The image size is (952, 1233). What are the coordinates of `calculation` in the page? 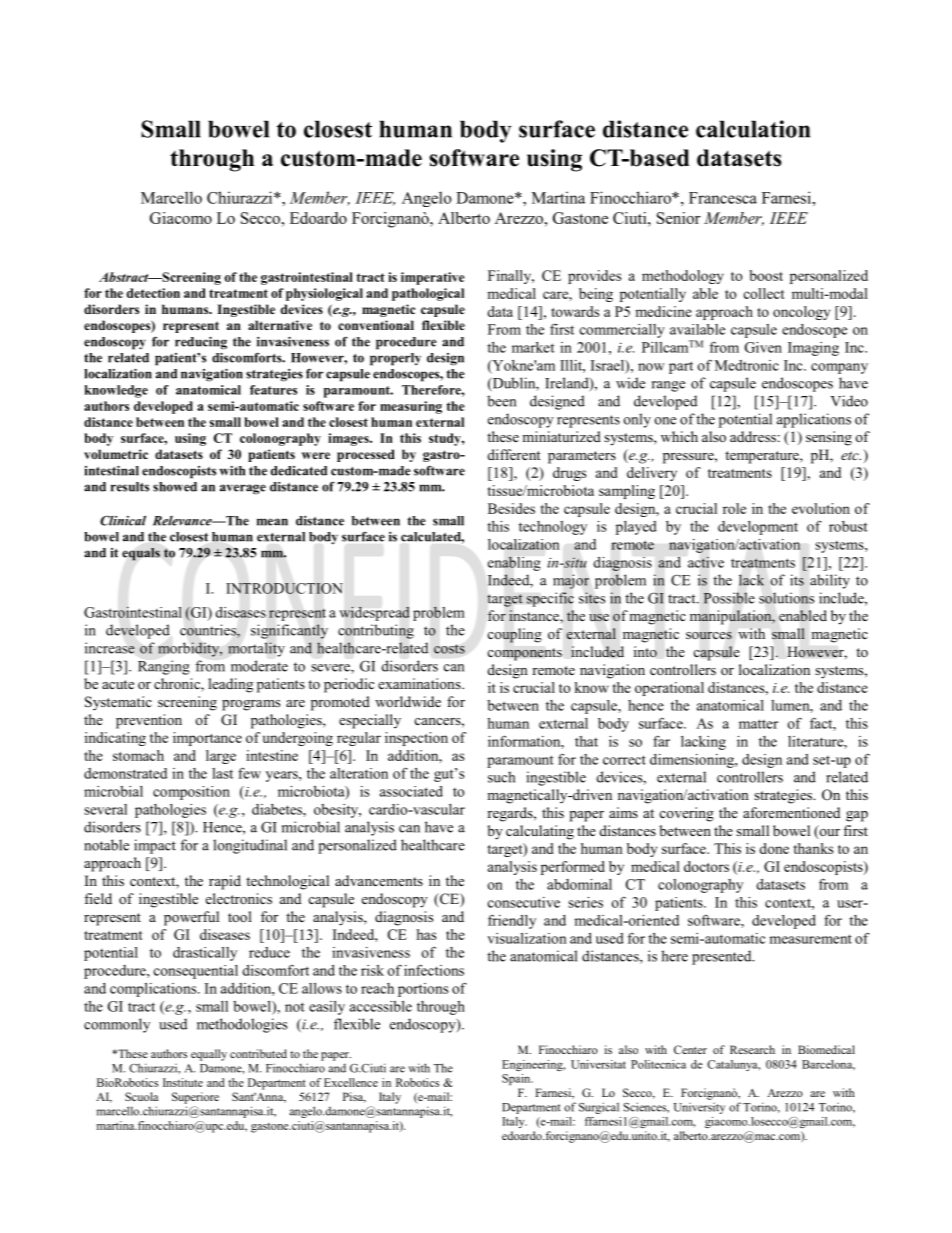 It's located at (753, 129).
